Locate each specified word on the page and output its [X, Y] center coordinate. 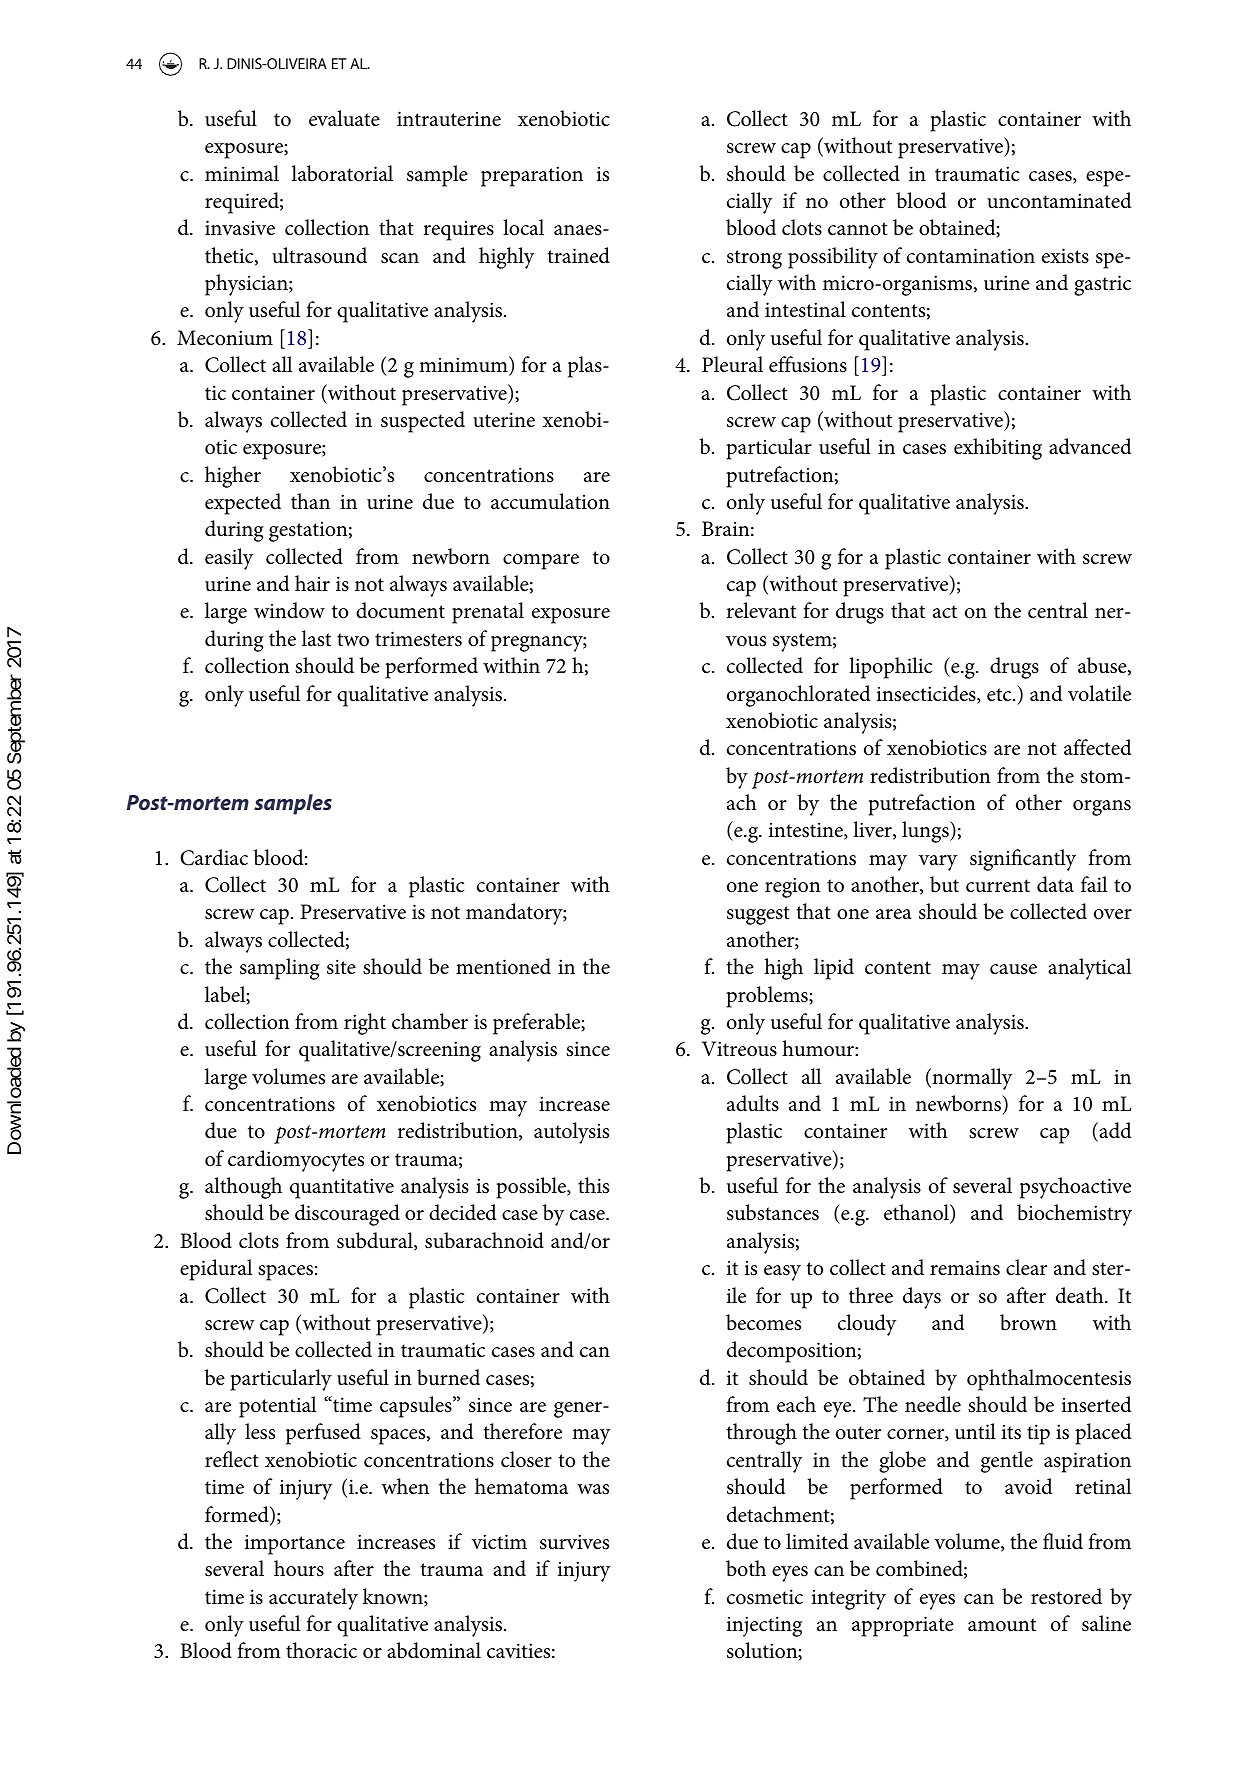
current [998, 886]
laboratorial [342, 173]
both [746, 1568]
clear [1026, 1267]
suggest [758, 915]
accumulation [550, 501]
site [341, 967]
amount [1002, 1625]
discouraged [347, 1215]
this [593, 1185]
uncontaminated [1059, 200]
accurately [313, 1599]
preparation [532, 176]
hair [312, 583]
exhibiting [998, 449]
